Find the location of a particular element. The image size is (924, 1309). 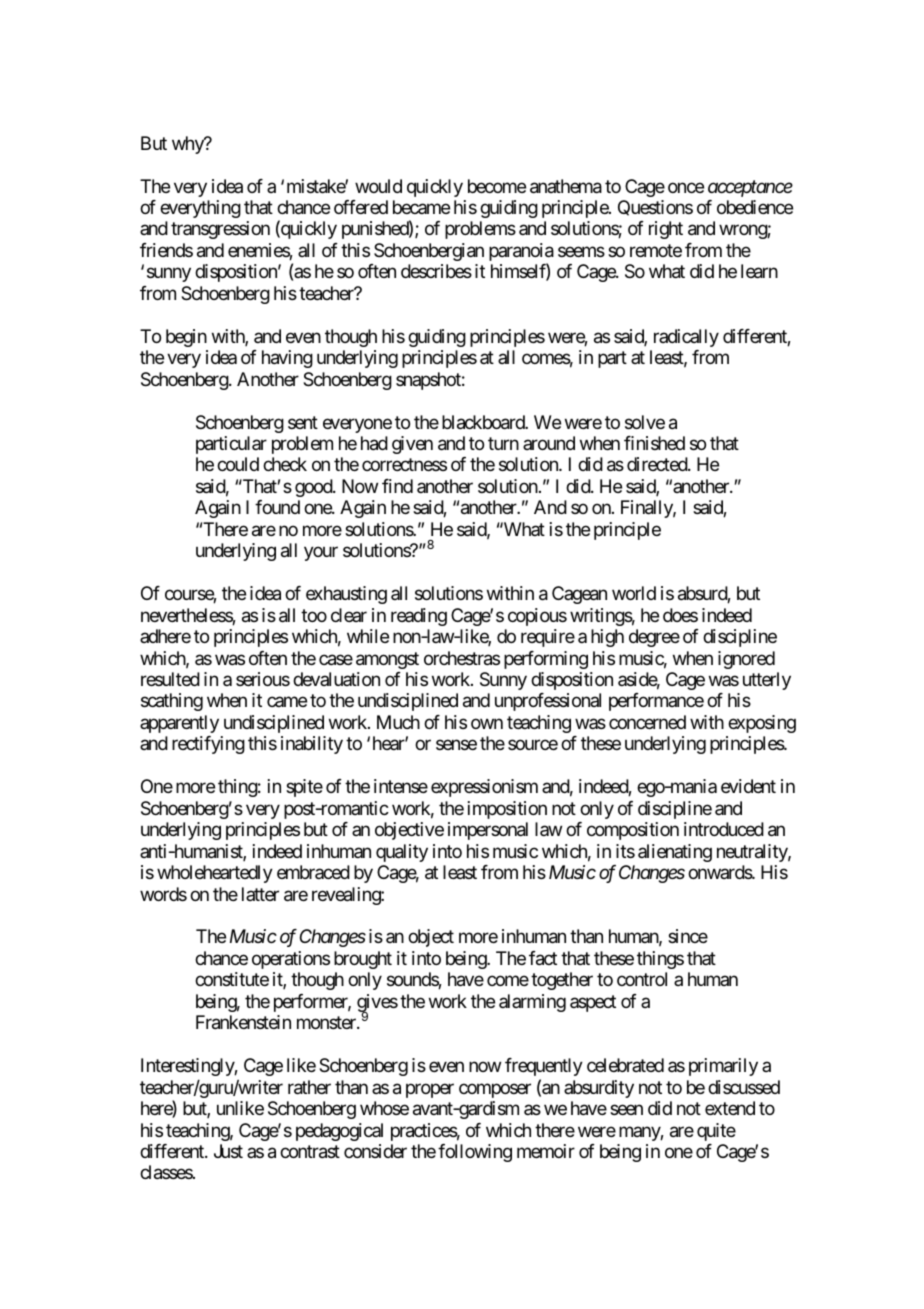

turn is located at coordinates (503, 443).
